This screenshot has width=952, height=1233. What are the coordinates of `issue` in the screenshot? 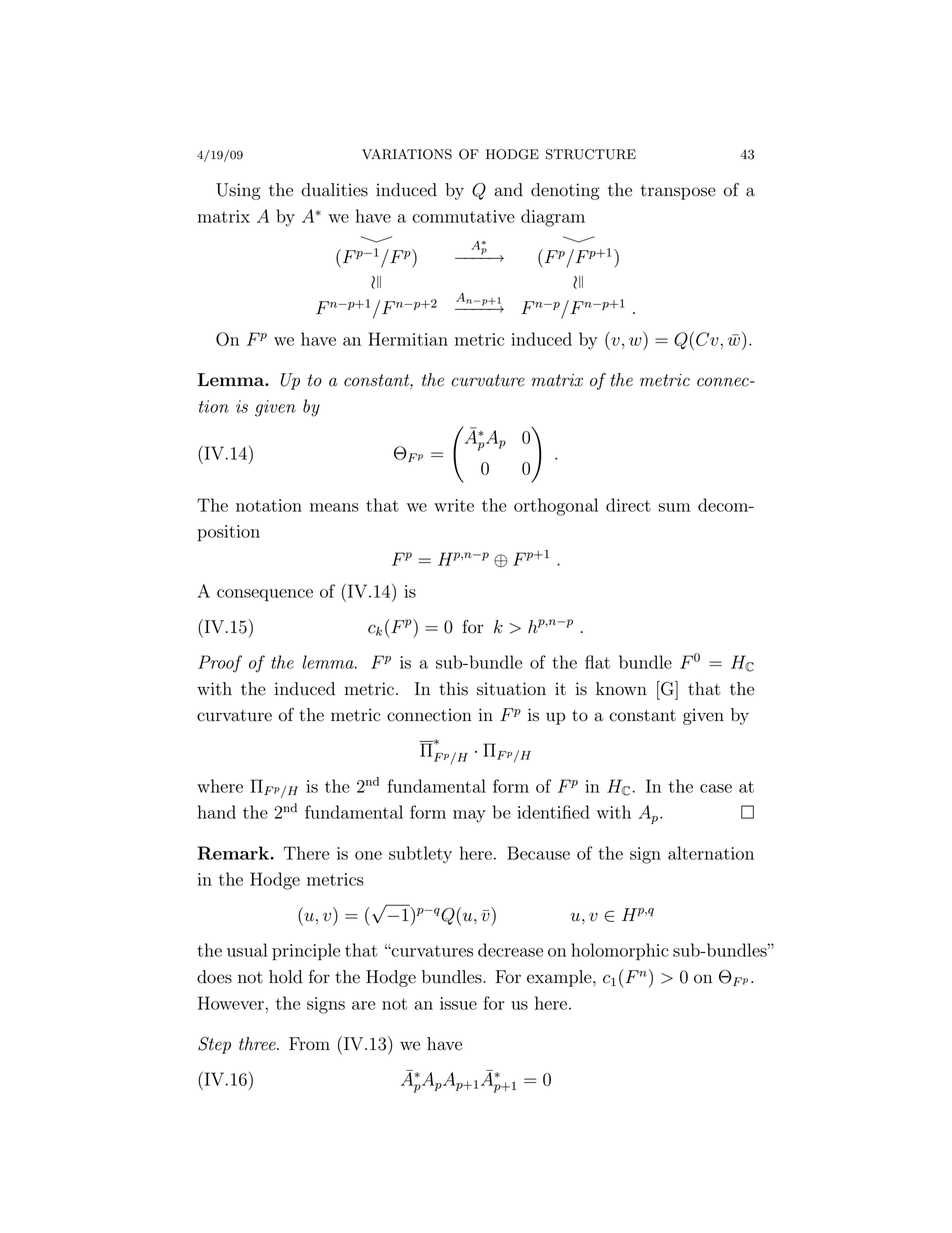 It's located at (458, 1003).
